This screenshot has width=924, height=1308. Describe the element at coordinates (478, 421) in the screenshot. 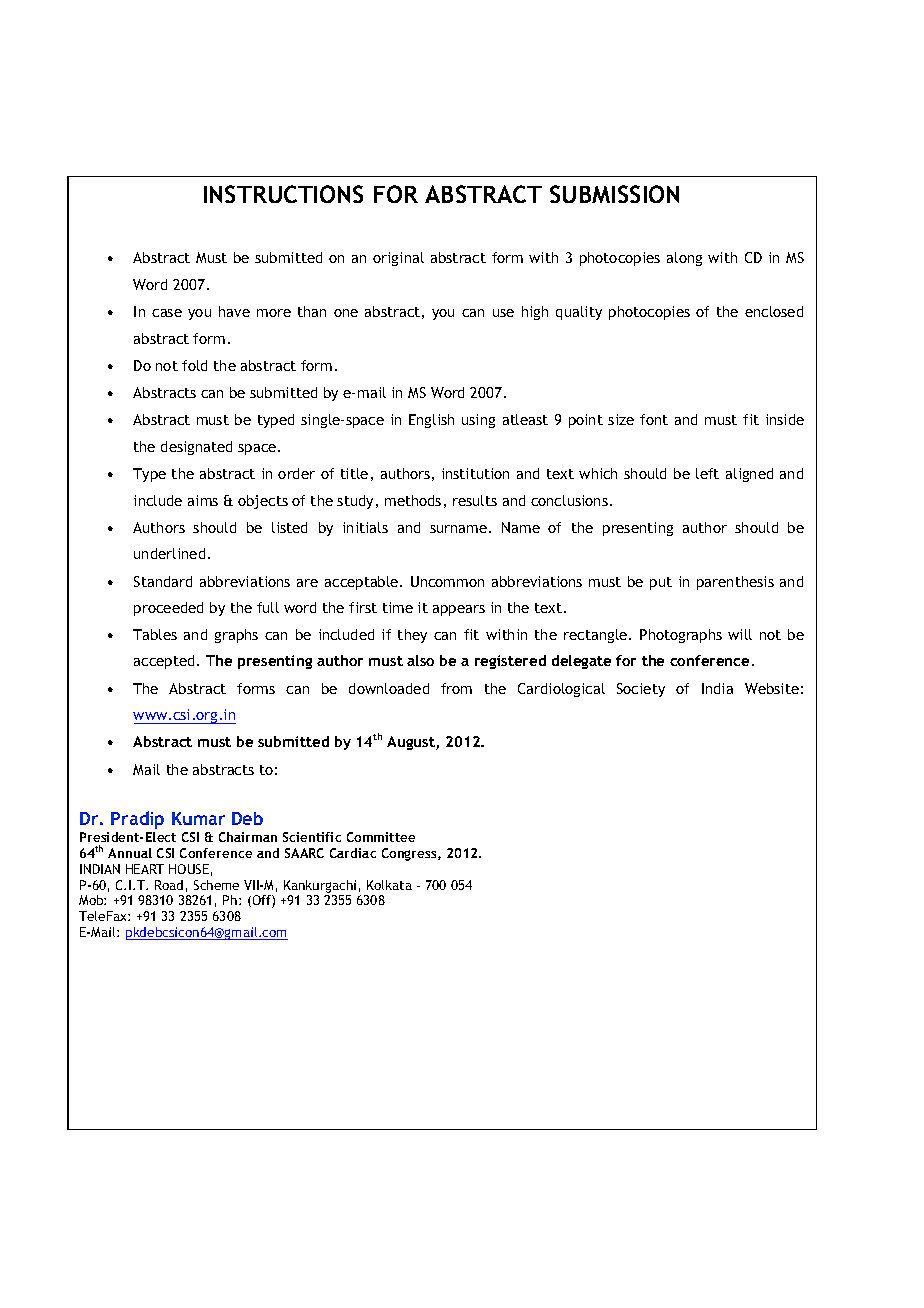

I see `using` at that location.
